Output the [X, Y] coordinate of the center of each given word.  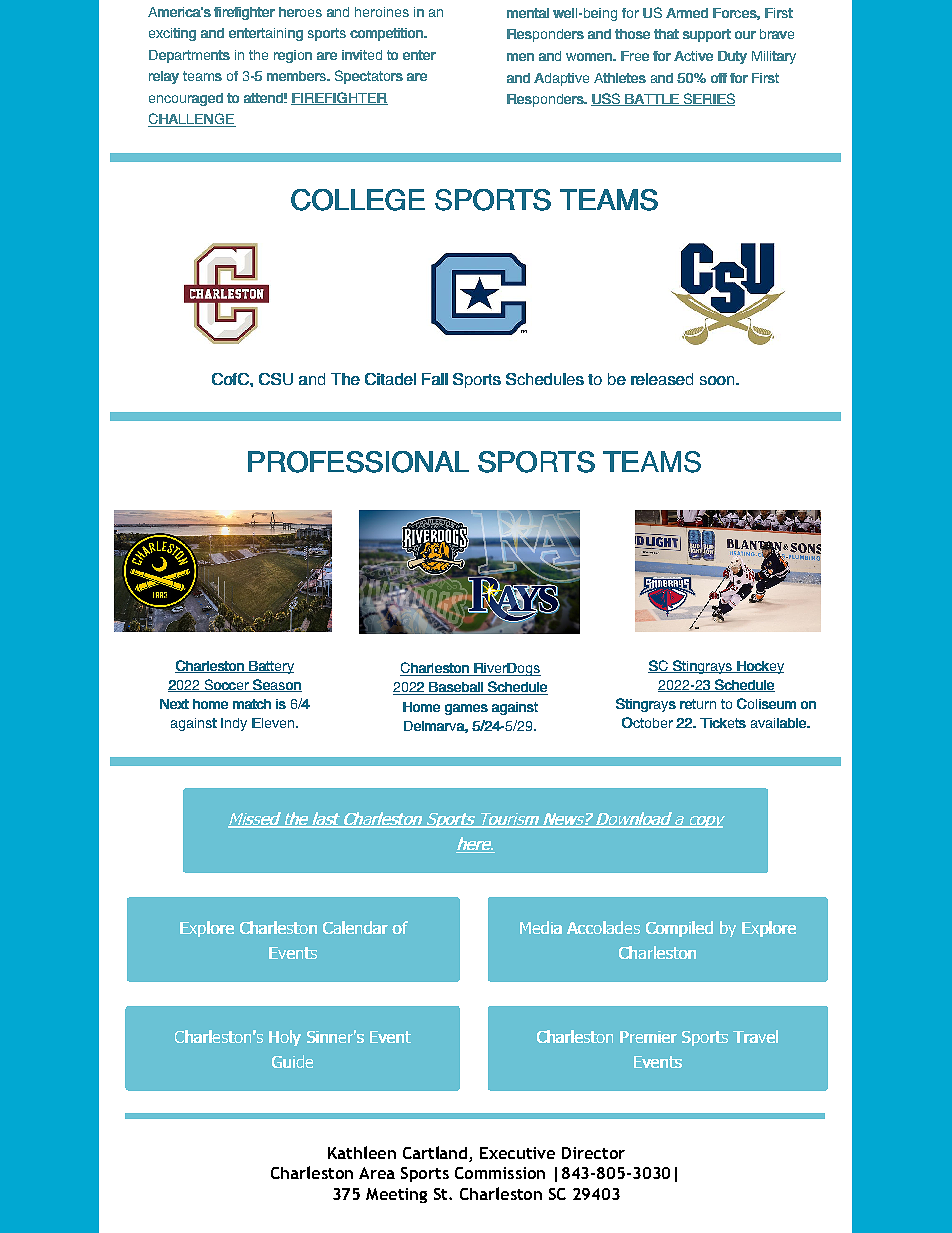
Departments [189, 56]
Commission [500, 1173]
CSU [276, 379]
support [707, 35]
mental [528, 13]
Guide [292, 1061]
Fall [435, 379]
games [466, 709]
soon [717, 380]
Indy [234, 724]
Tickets [723, 723]
